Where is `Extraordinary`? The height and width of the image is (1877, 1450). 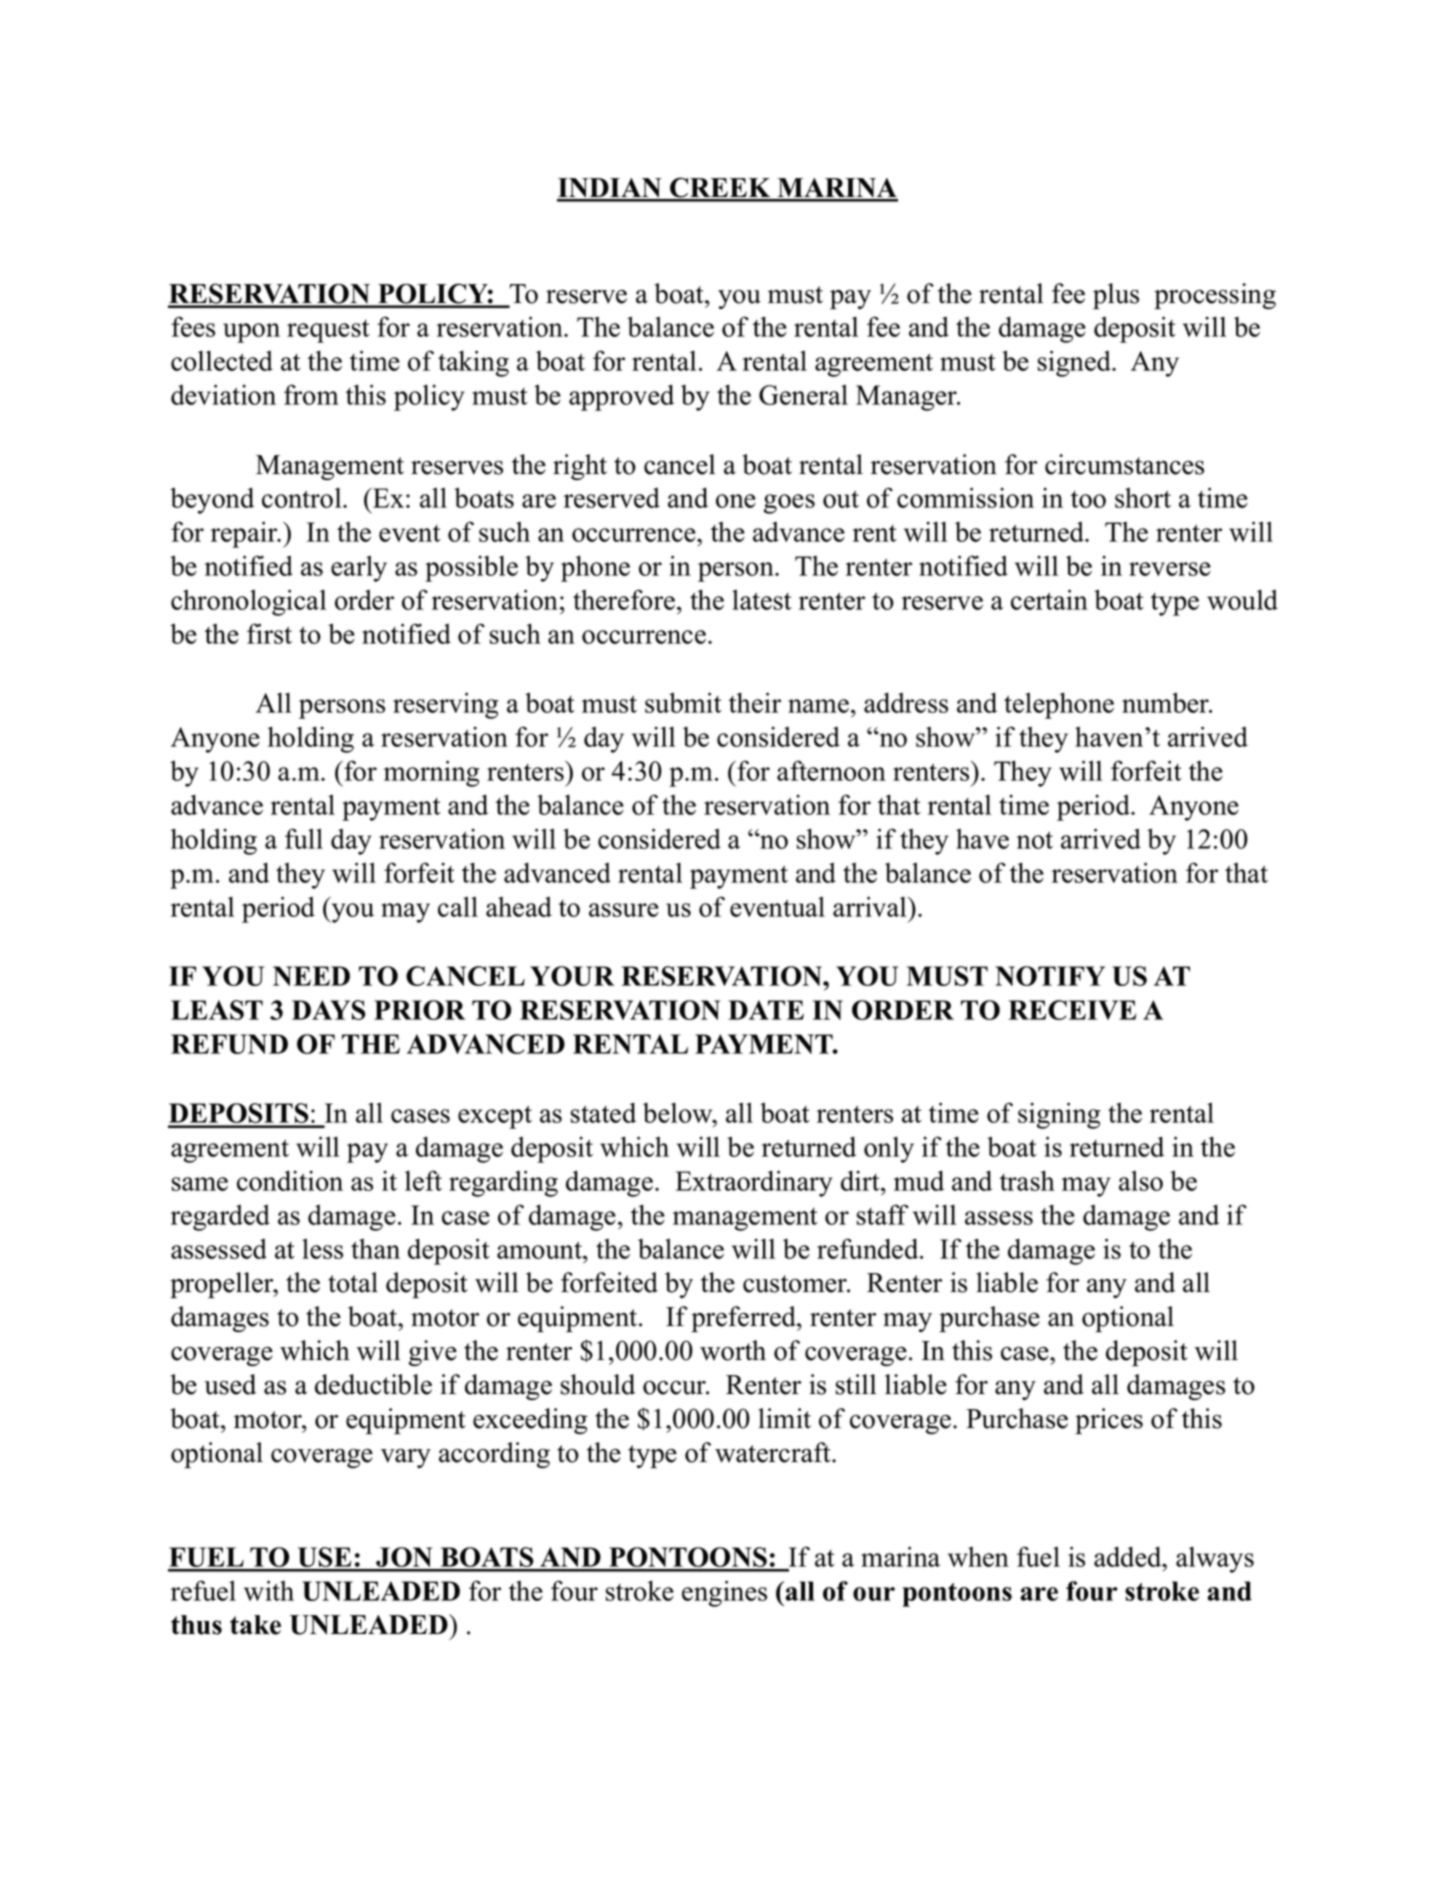 Extraordinary is located at coordinates (754, 1183).
